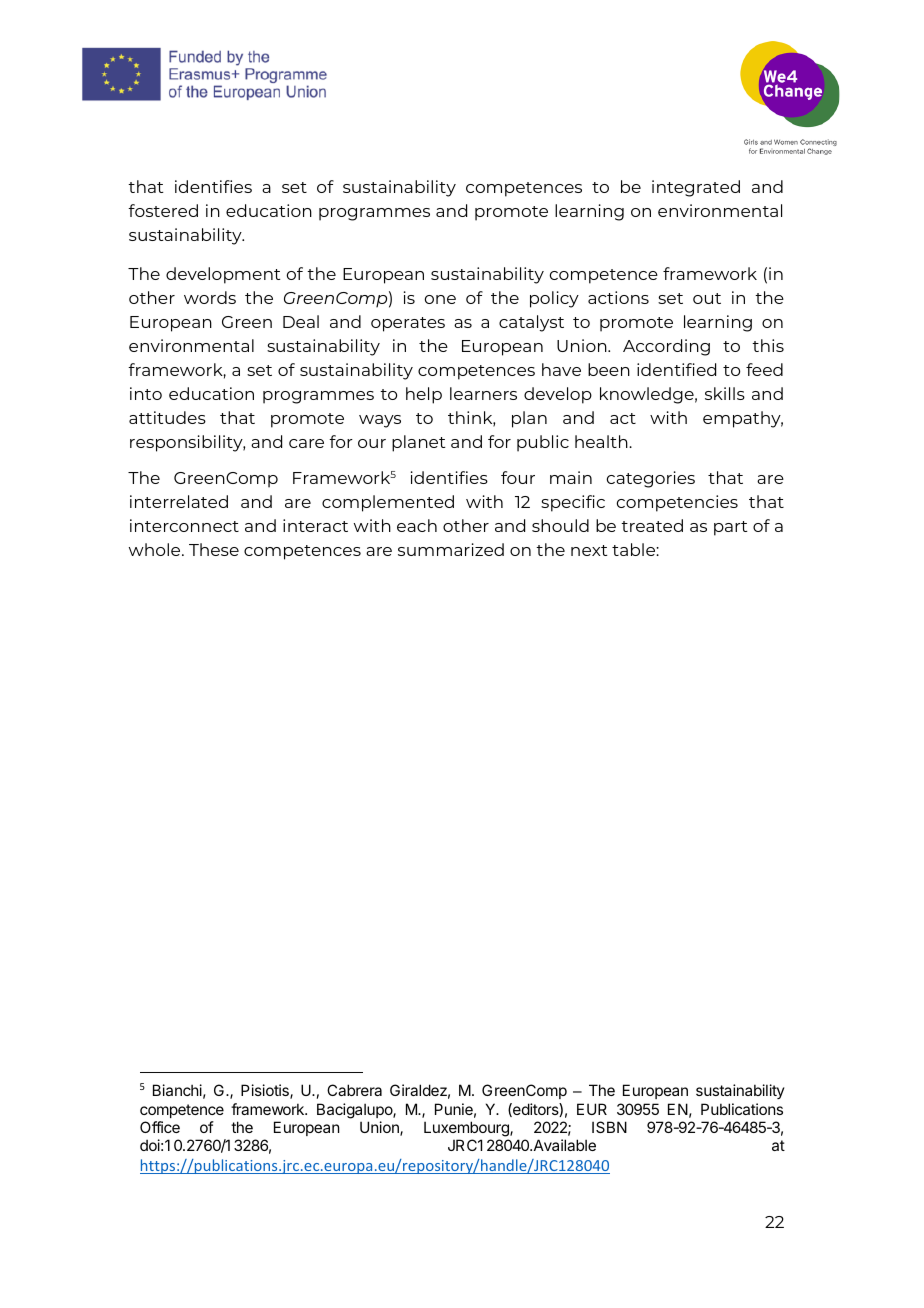 The image size is (924, 1308). I want to click on summarized, so click(451, 549).
